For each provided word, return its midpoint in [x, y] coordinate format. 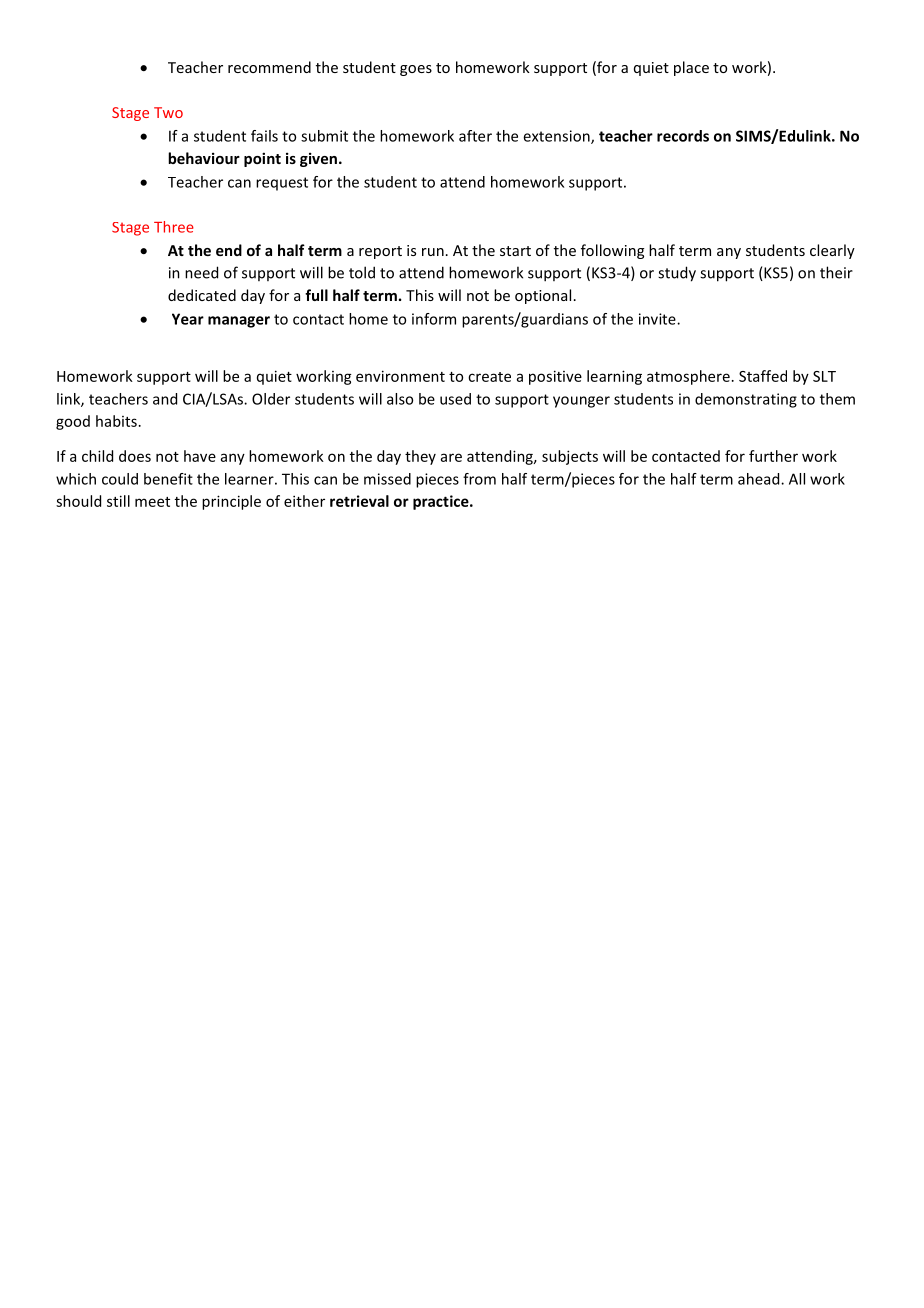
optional [543, 296]
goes [416, 70]
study [677, 274]
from [479, 479]
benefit [168, 479]
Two [168, 112]
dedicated [202, 295]
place [691, 68]
